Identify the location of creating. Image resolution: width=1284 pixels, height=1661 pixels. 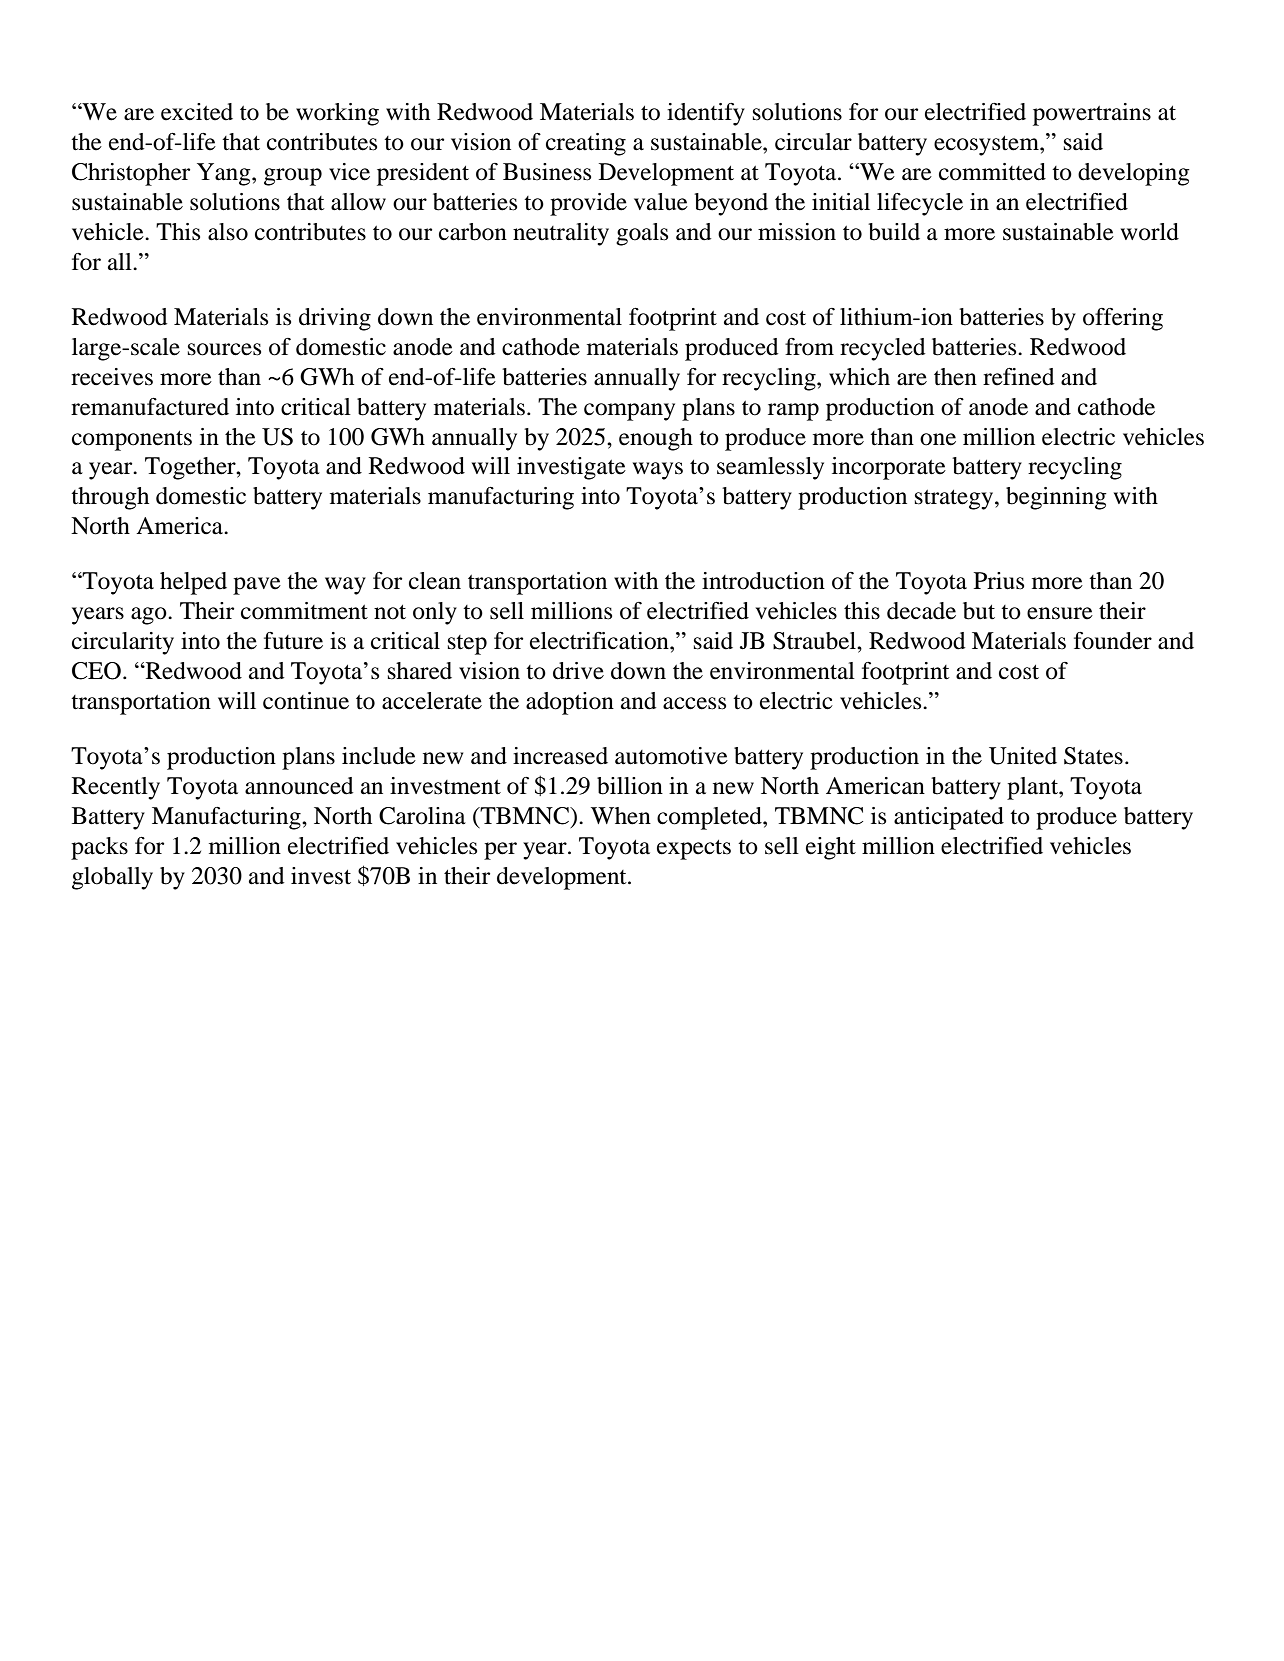
(586, 144).
